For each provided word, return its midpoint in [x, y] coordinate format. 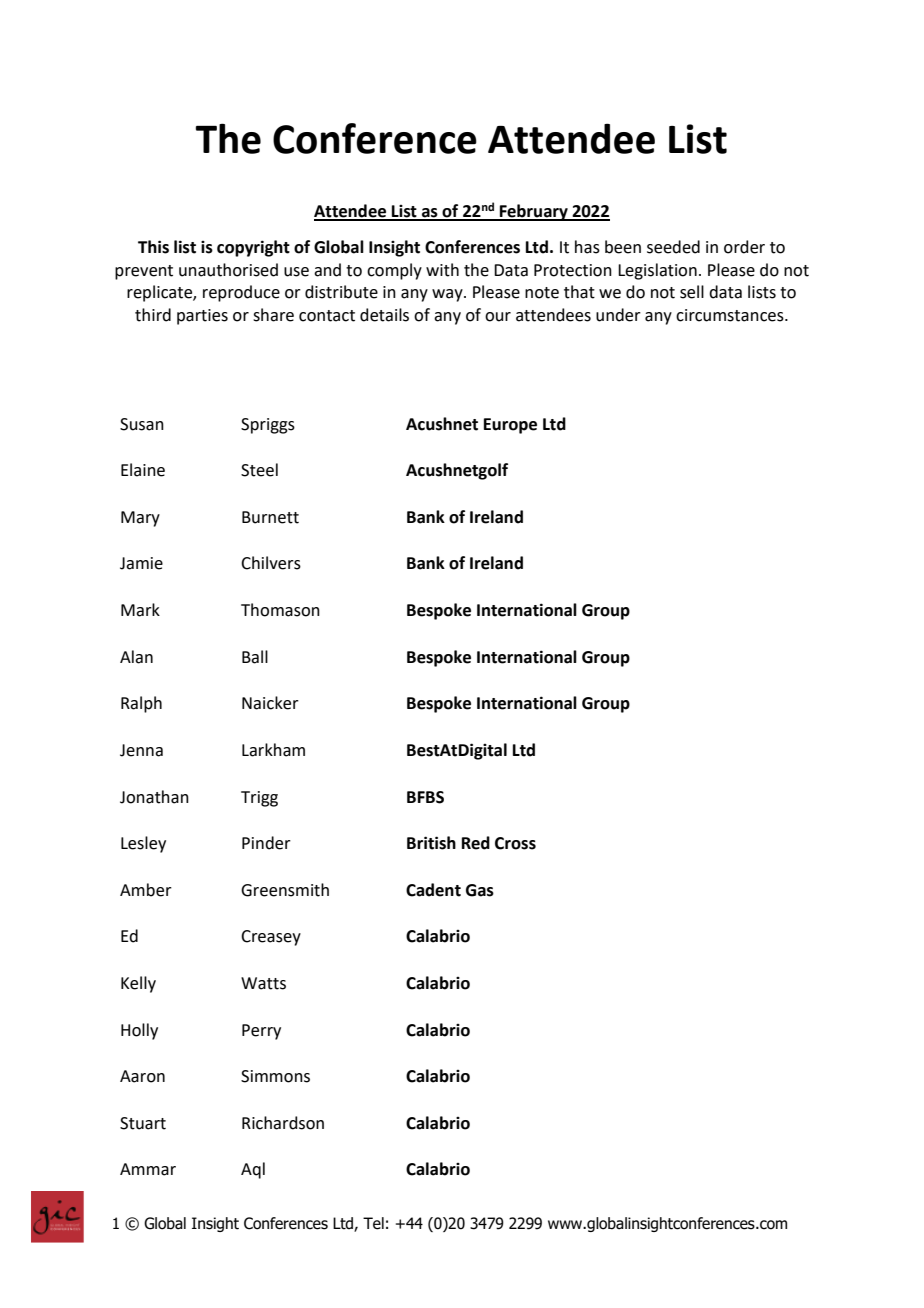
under [618, 315]
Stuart [143, 1123]
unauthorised [228, 270]
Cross [515, 843]
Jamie [141, 563]
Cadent [433, 890]
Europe [510, 426]
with [442, 270]
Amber [146, 890]
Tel [373, 1223]
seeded [673, 247]
